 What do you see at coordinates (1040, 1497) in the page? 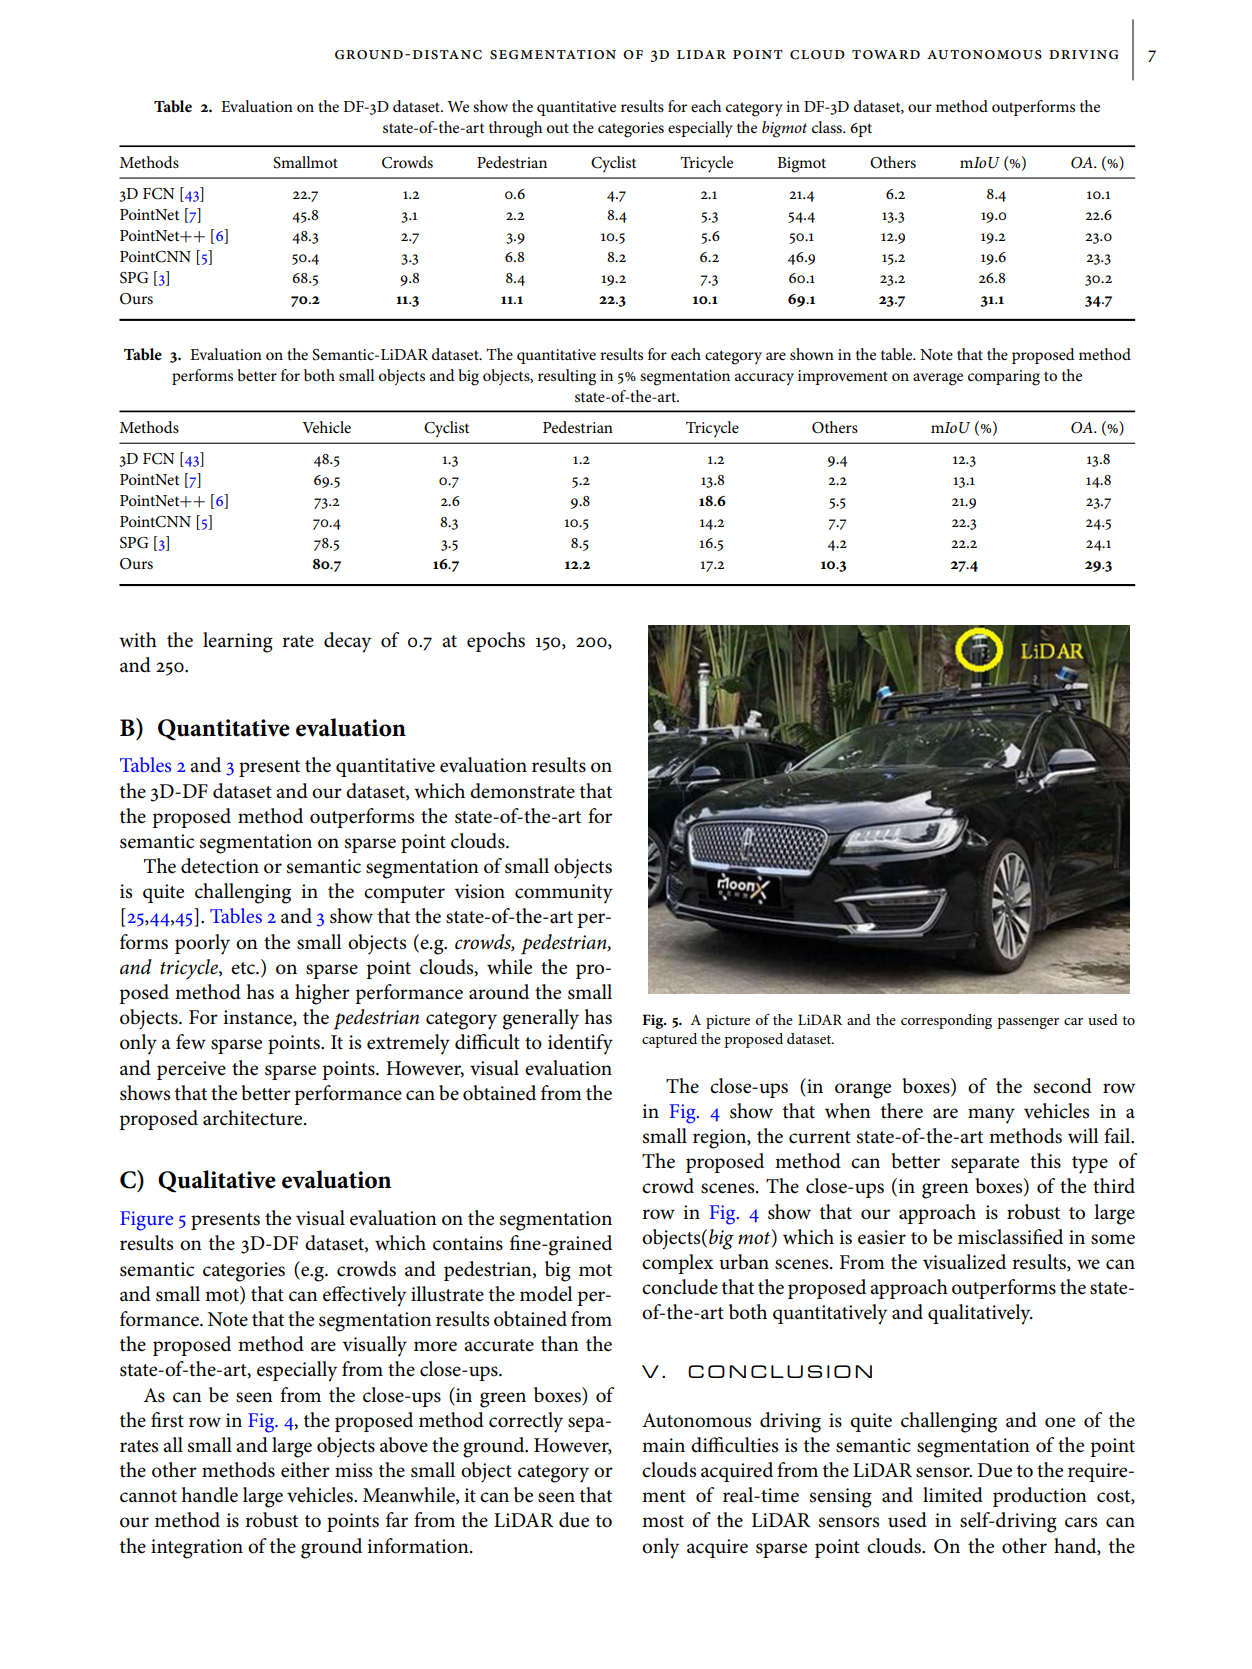
I see `production` at bounding box center [1040, 1497].
